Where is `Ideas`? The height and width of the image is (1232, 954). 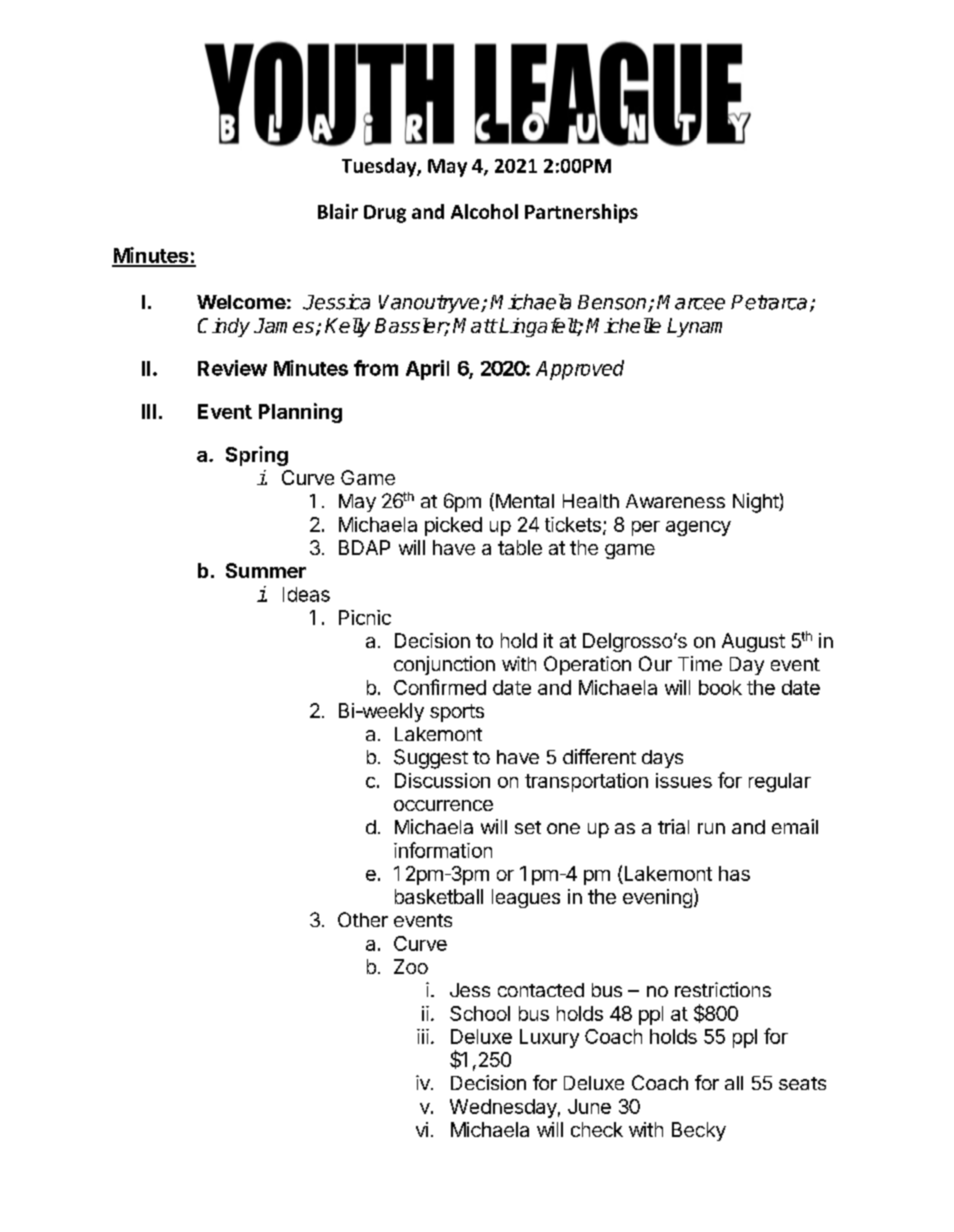
Ideas is located at coordinates (306, 594).
